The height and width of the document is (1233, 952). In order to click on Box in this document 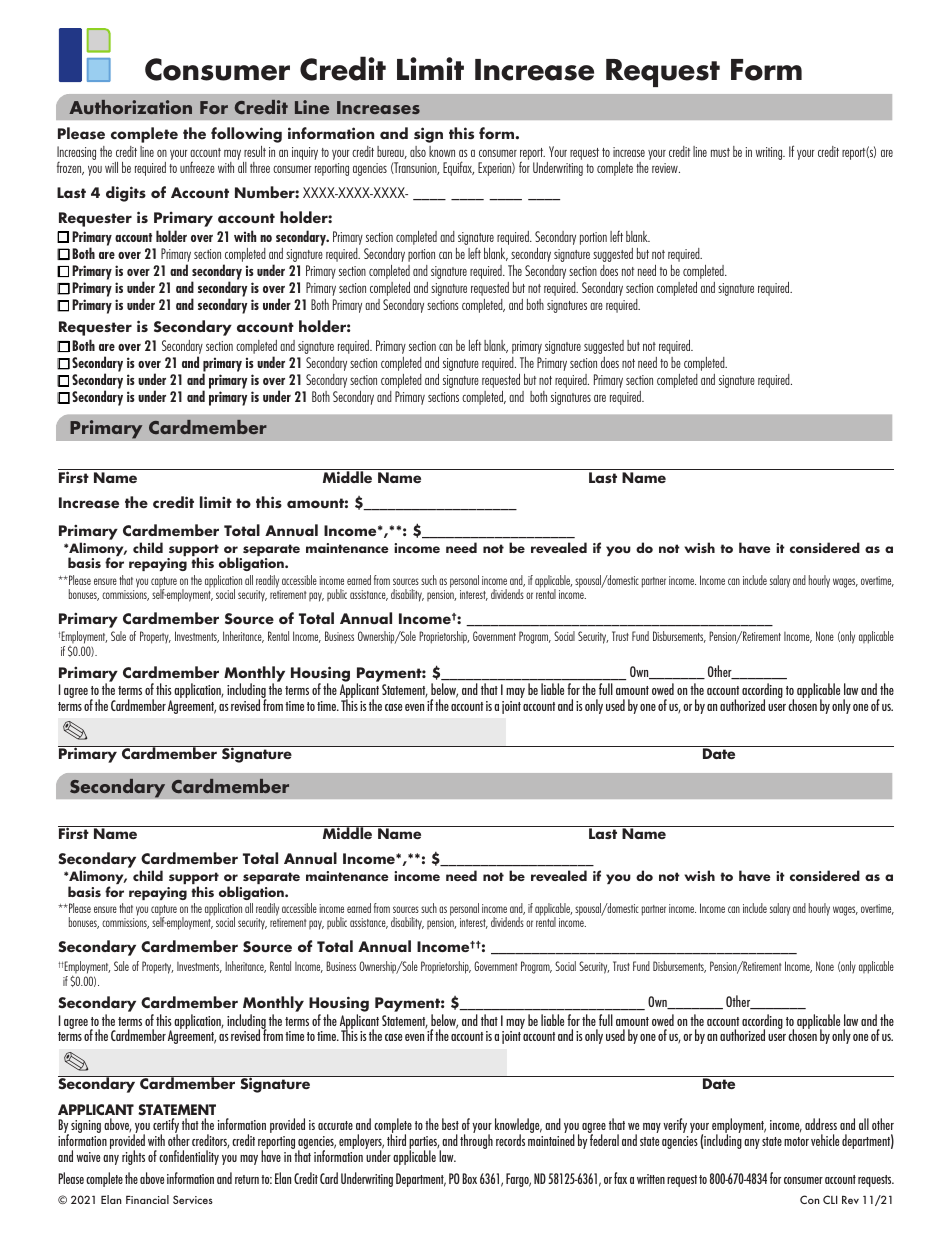, I will do `click(469, 1178)`.
